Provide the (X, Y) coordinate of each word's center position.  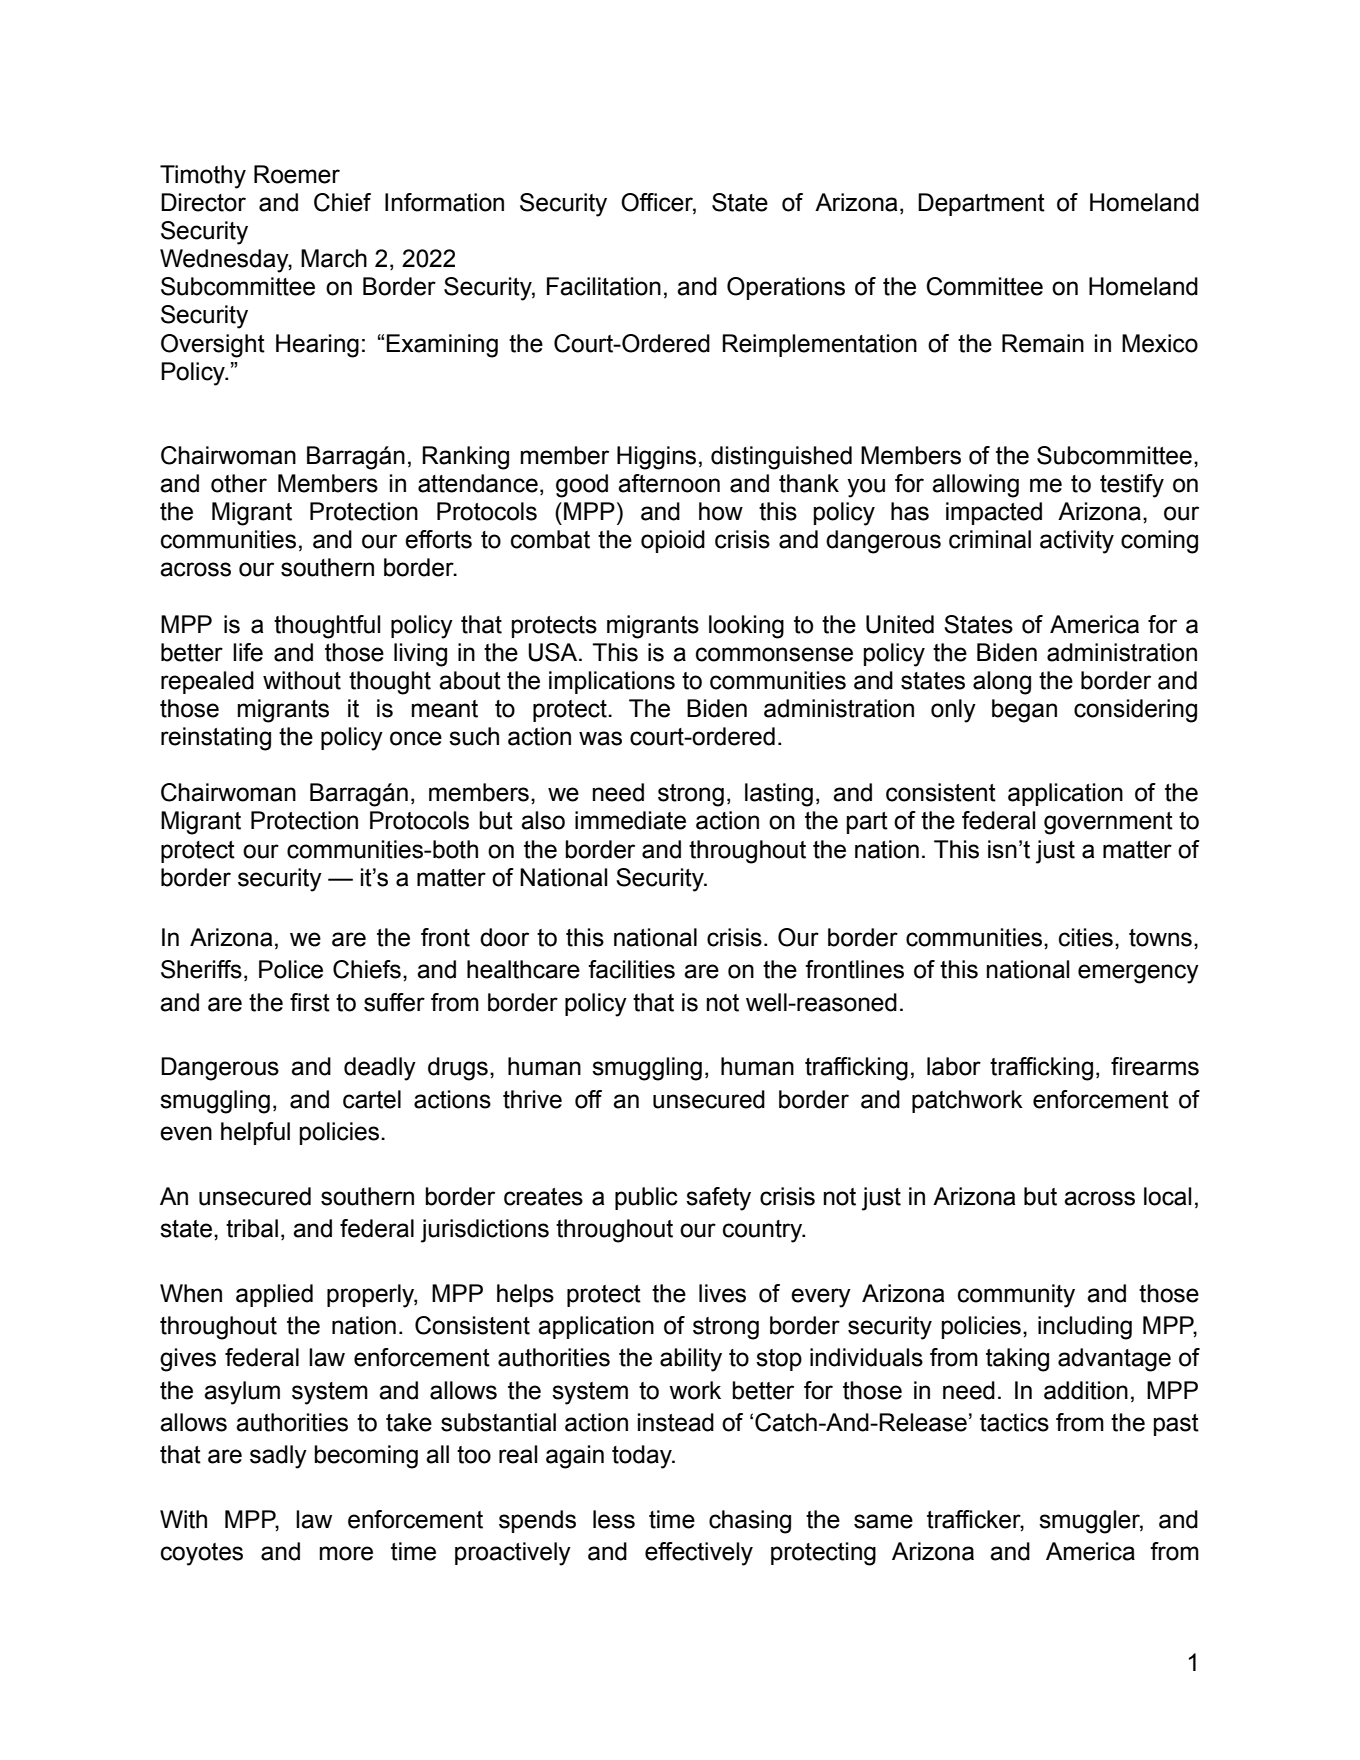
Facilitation (604, 286)
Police (291, 969)
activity (1077, 542)
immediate (630, 820)
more (346, 1553)
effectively (699, 1554)
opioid (673, 541)
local (1167, 1196)
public (646, 1198)
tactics (1014, 1422)
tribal (252, 1228)
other (239, 483)
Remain (1043, 343)
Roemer (297, 174)
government (1108, 823)
